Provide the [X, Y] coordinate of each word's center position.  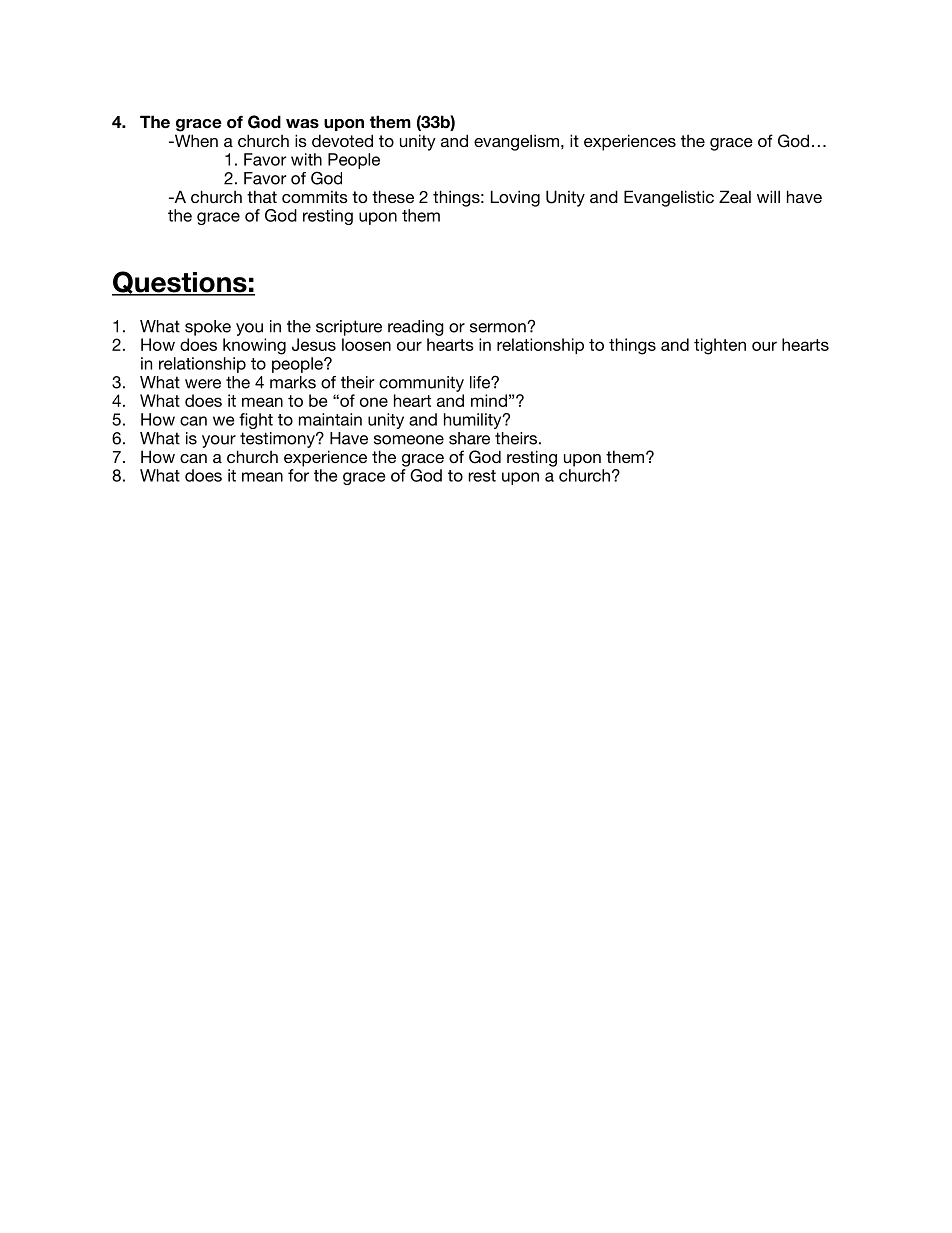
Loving [515, 198]
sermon [499, 328]
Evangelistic [669, 198]
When [195, 140]
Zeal [735, 196]
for [298, 475]
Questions [180, 283]
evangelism [516, 142]
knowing [254, 346]
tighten [720, 346]
